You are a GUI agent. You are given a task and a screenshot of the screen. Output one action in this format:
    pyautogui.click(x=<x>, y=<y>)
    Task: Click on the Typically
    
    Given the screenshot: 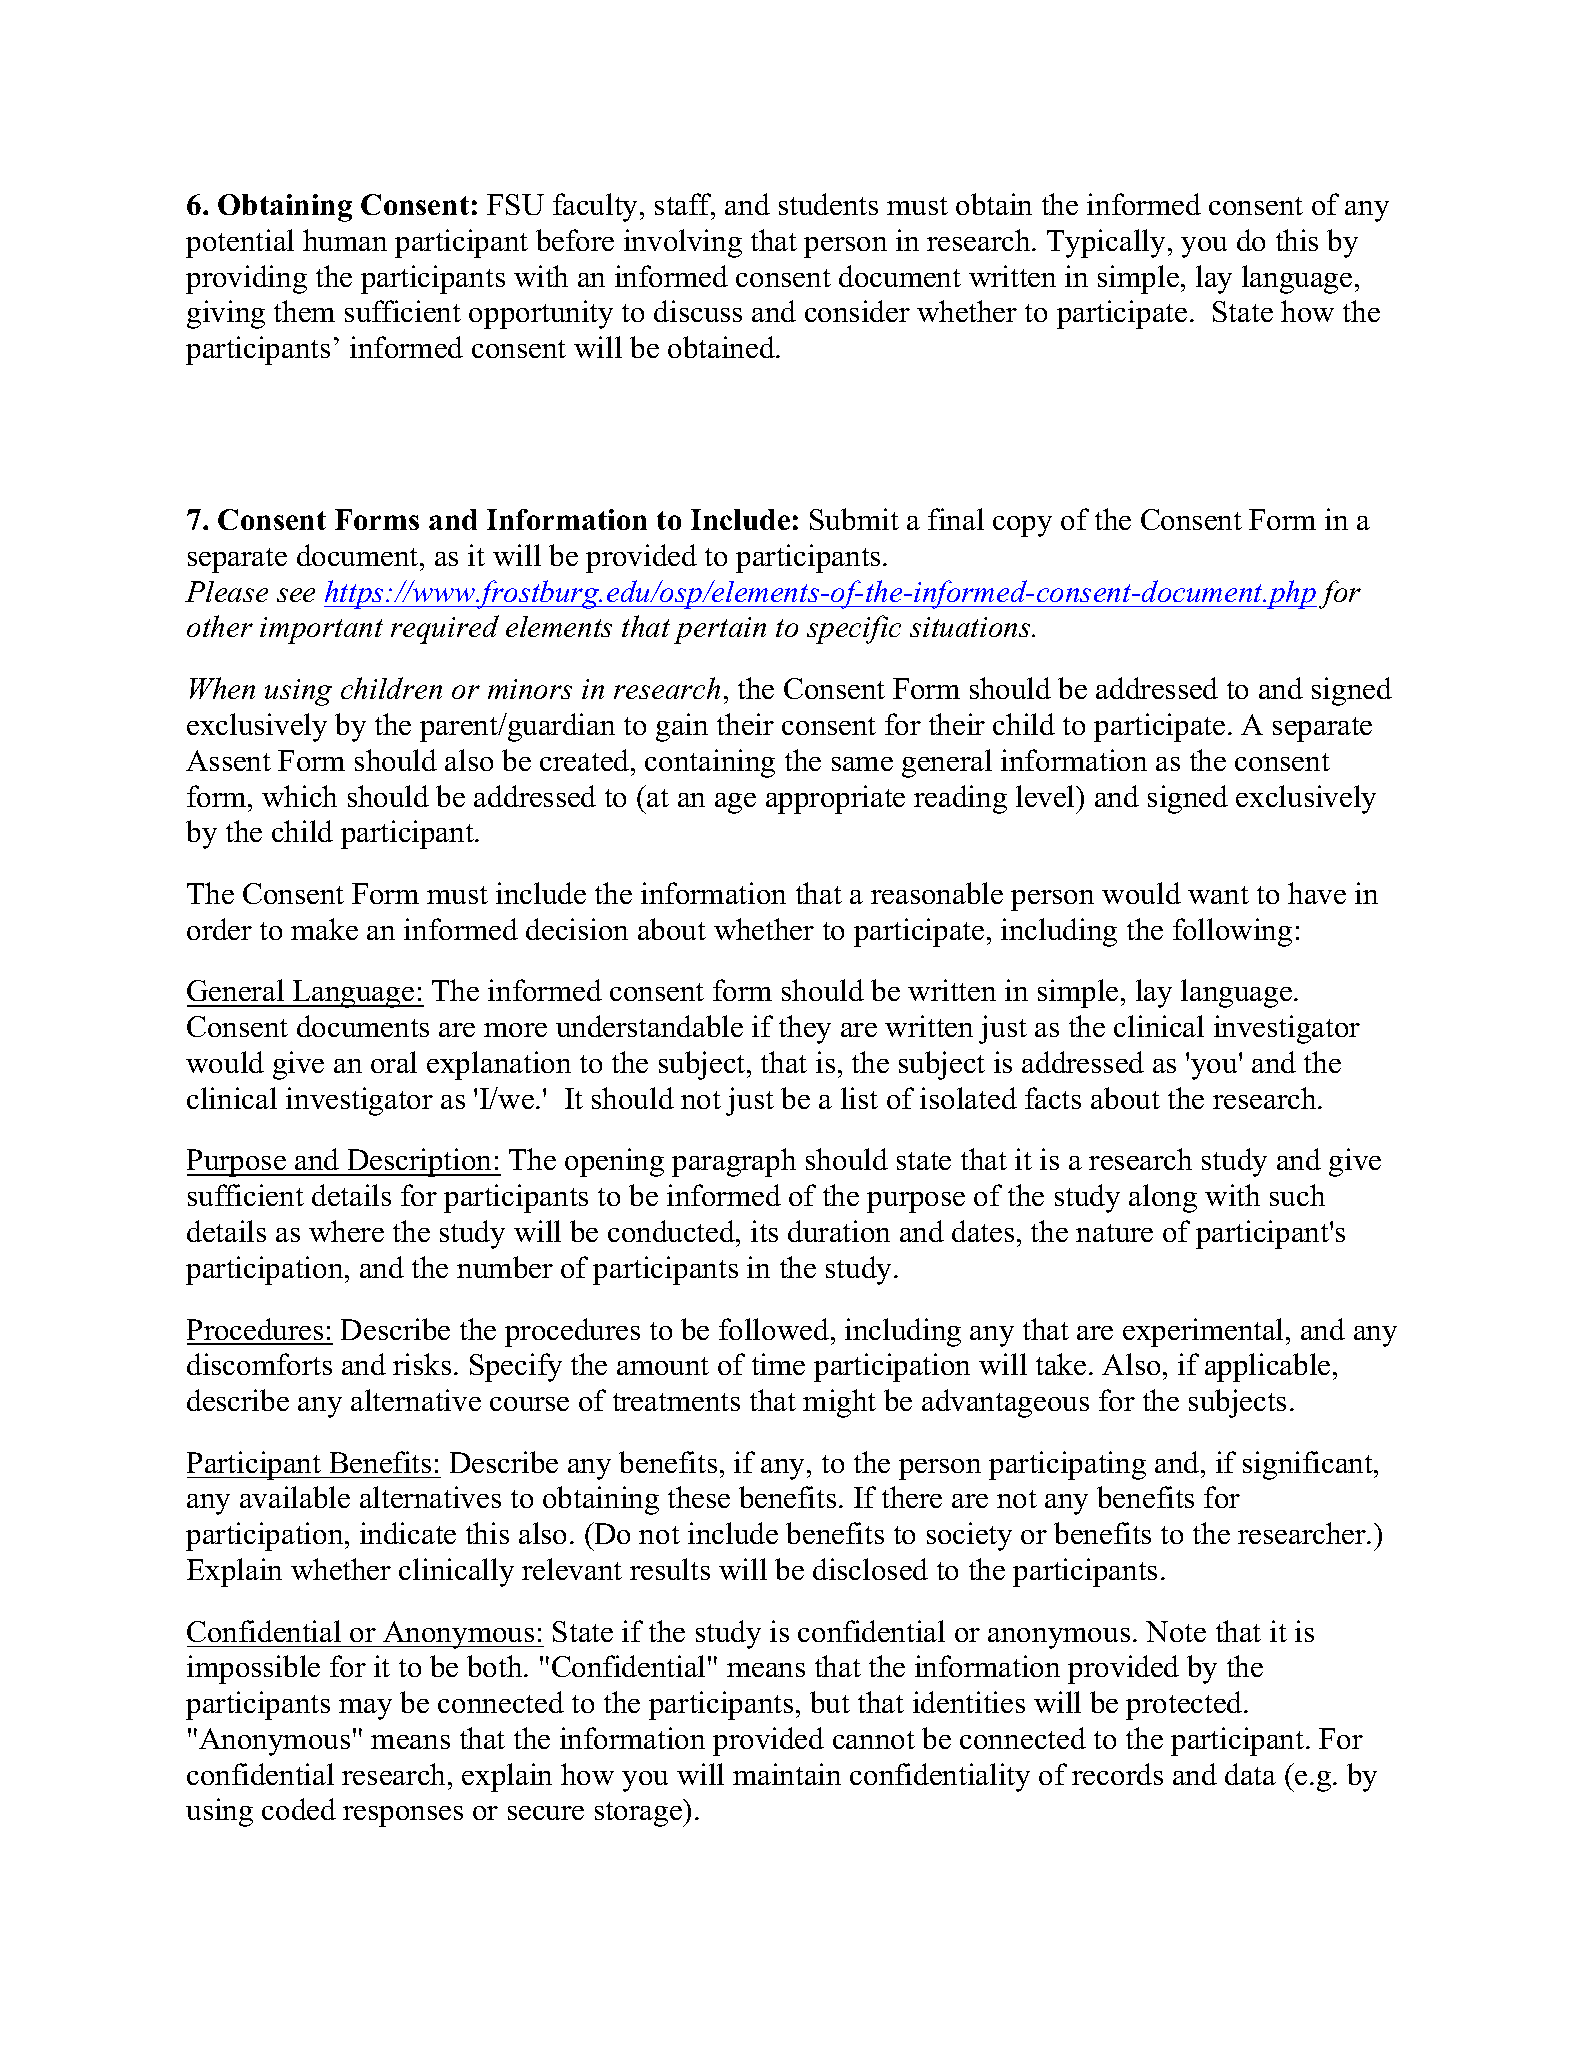 What is the action you would take?
    pyautogui.click(x=1106, y=243)
